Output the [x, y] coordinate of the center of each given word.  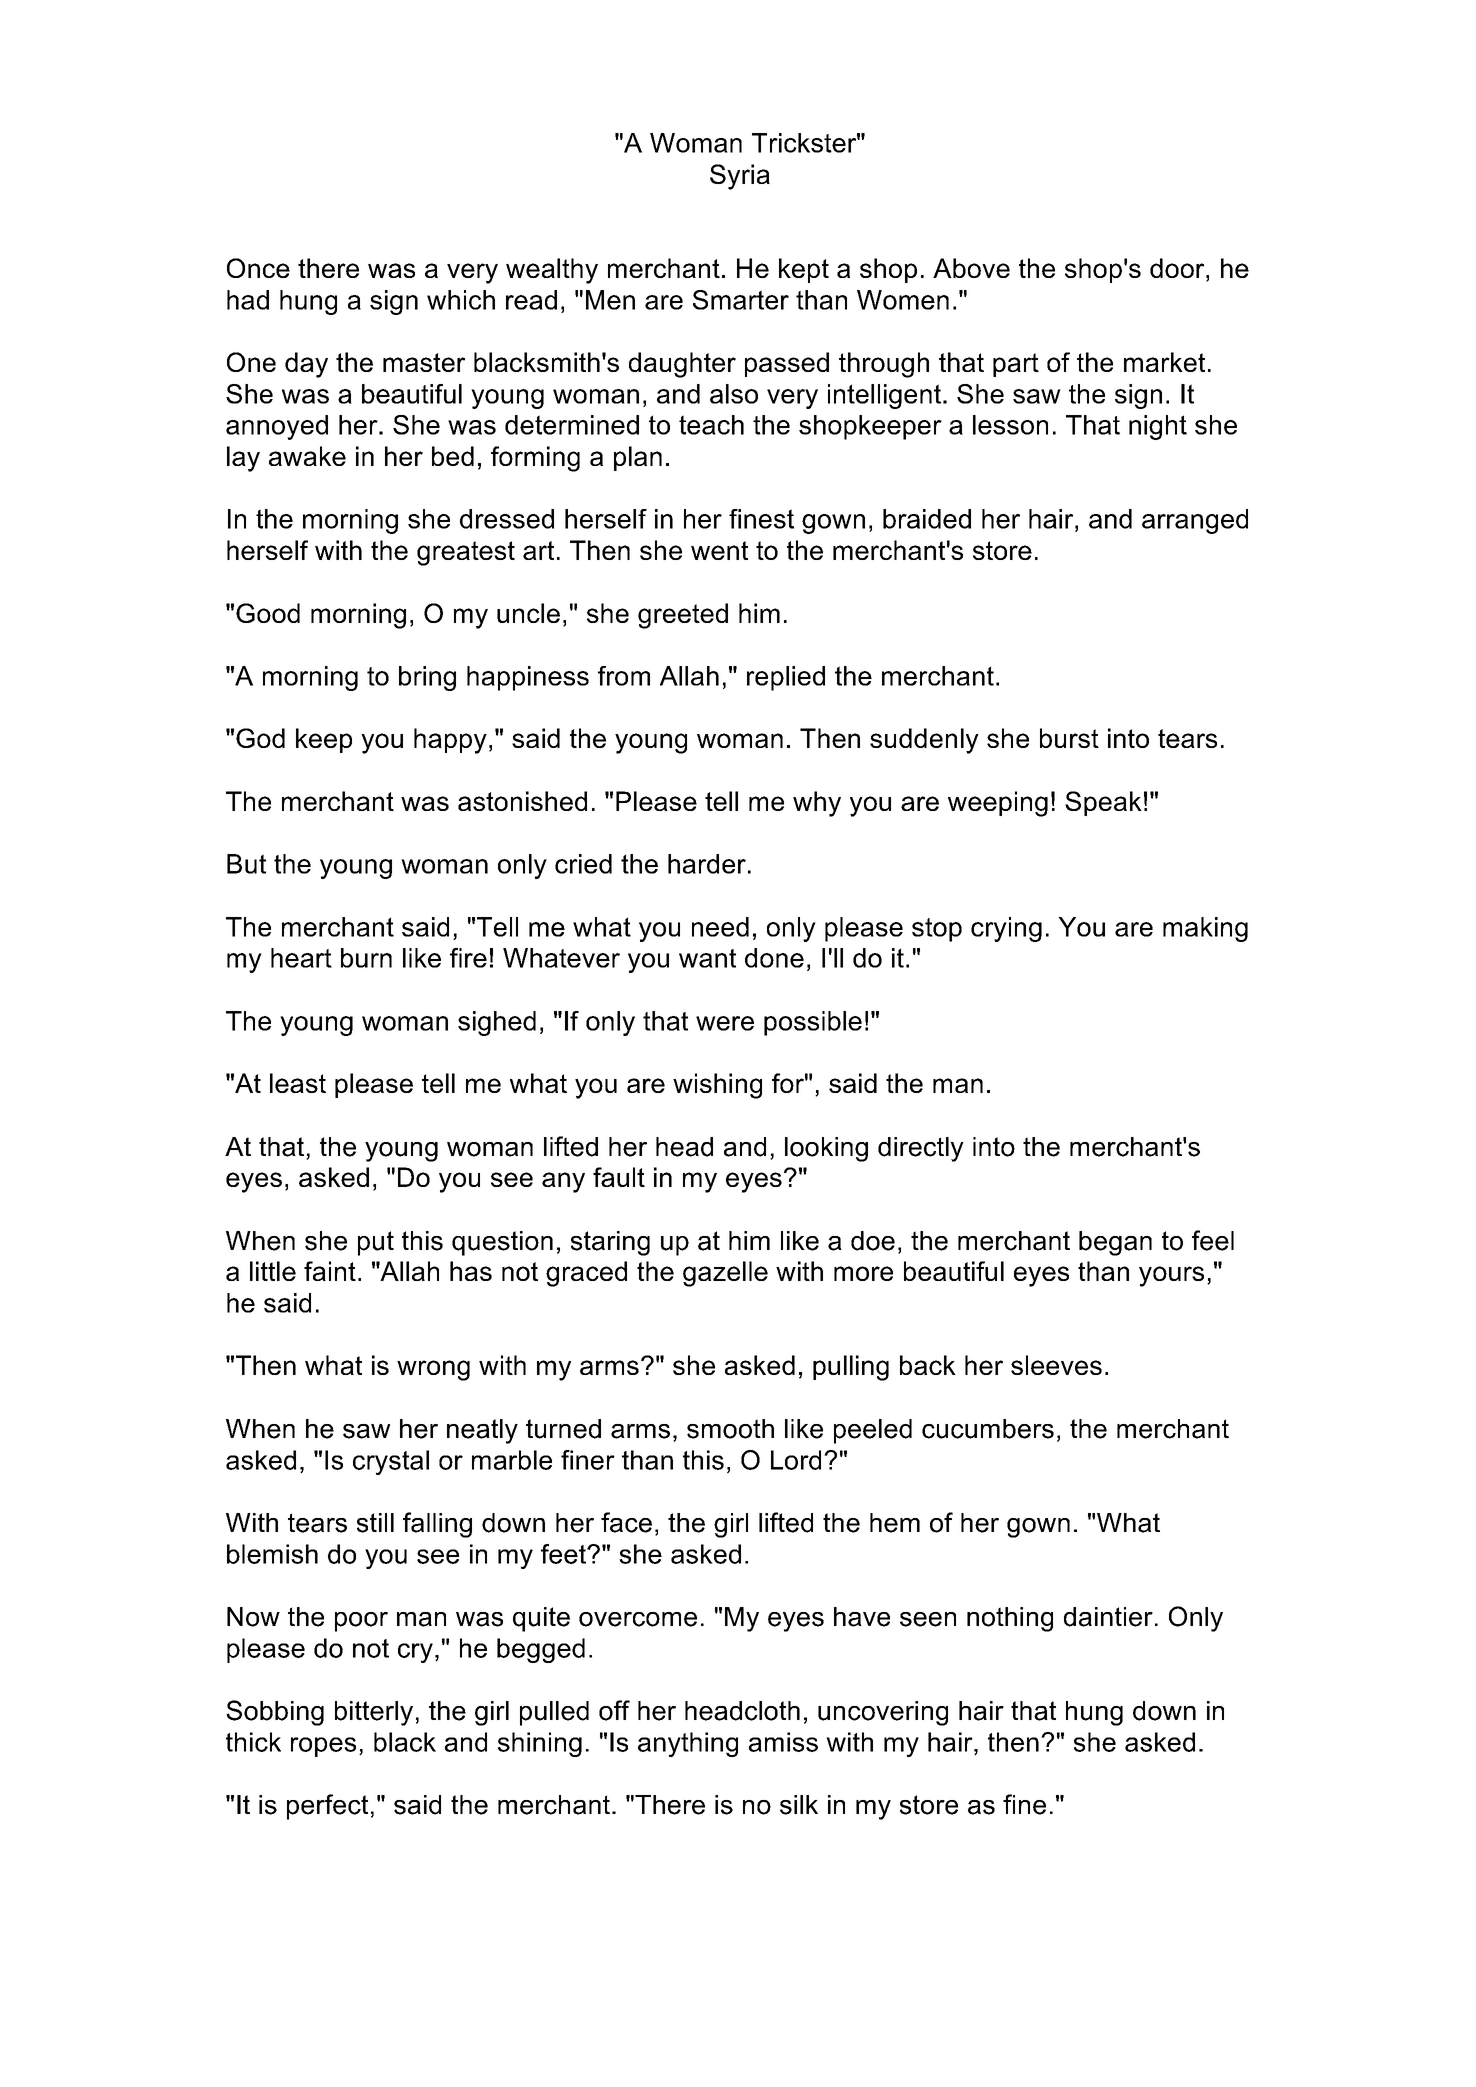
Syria [740, 177]
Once [258, 268]
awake [307, 456]
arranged [1195, 521]
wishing [717, 1086]
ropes [323, 1747]
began [1115, 1243]
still [375, 1523]
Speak [1103, 803]
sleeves [1056, 1365]
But [246, 864]
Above [971, 268]
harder [707, 864]
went [719, 550]
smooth [730, 1429]
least [298, 1083]
